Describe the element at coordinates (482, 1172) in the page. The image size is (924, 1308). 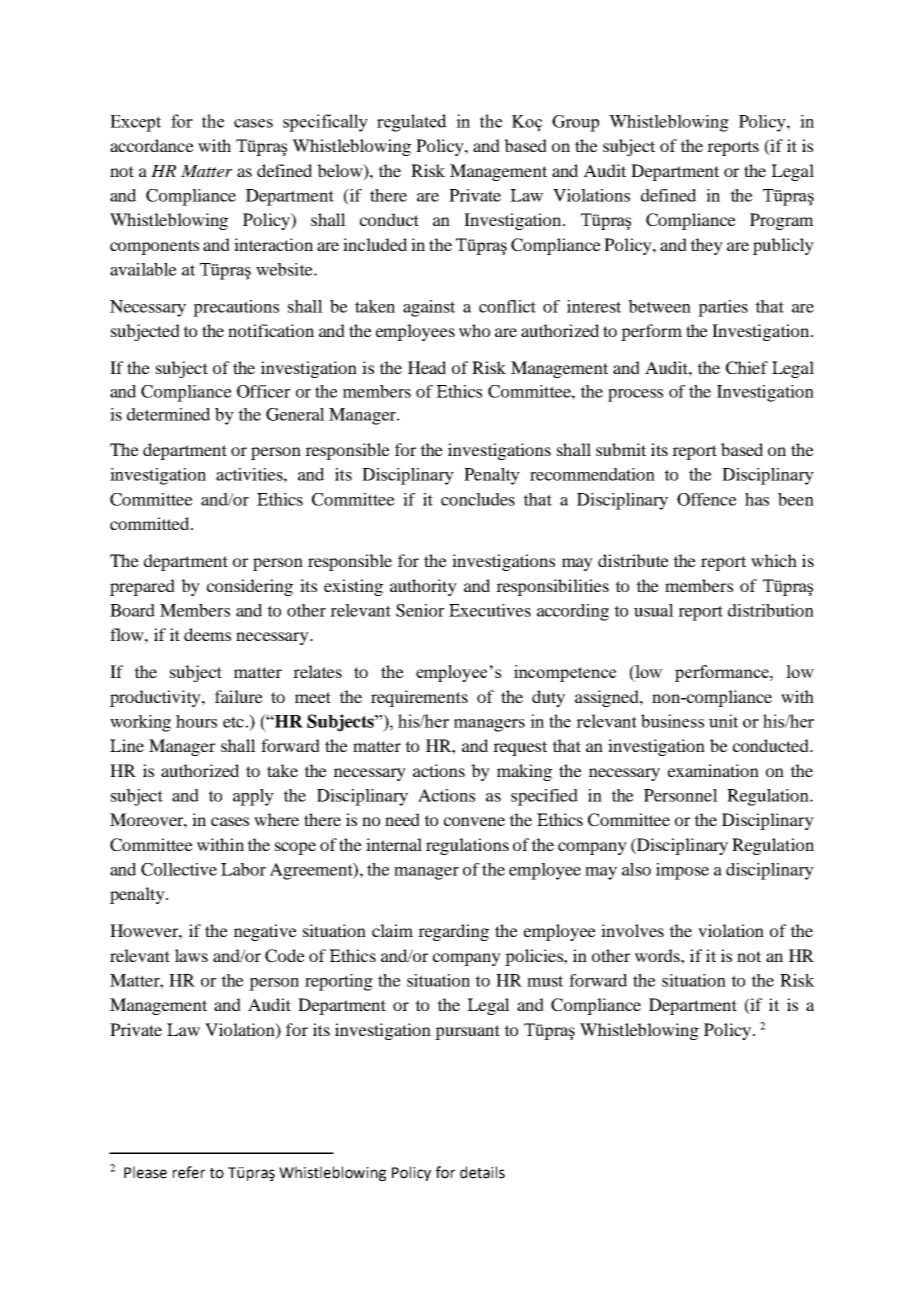
I see `details` at that location.
